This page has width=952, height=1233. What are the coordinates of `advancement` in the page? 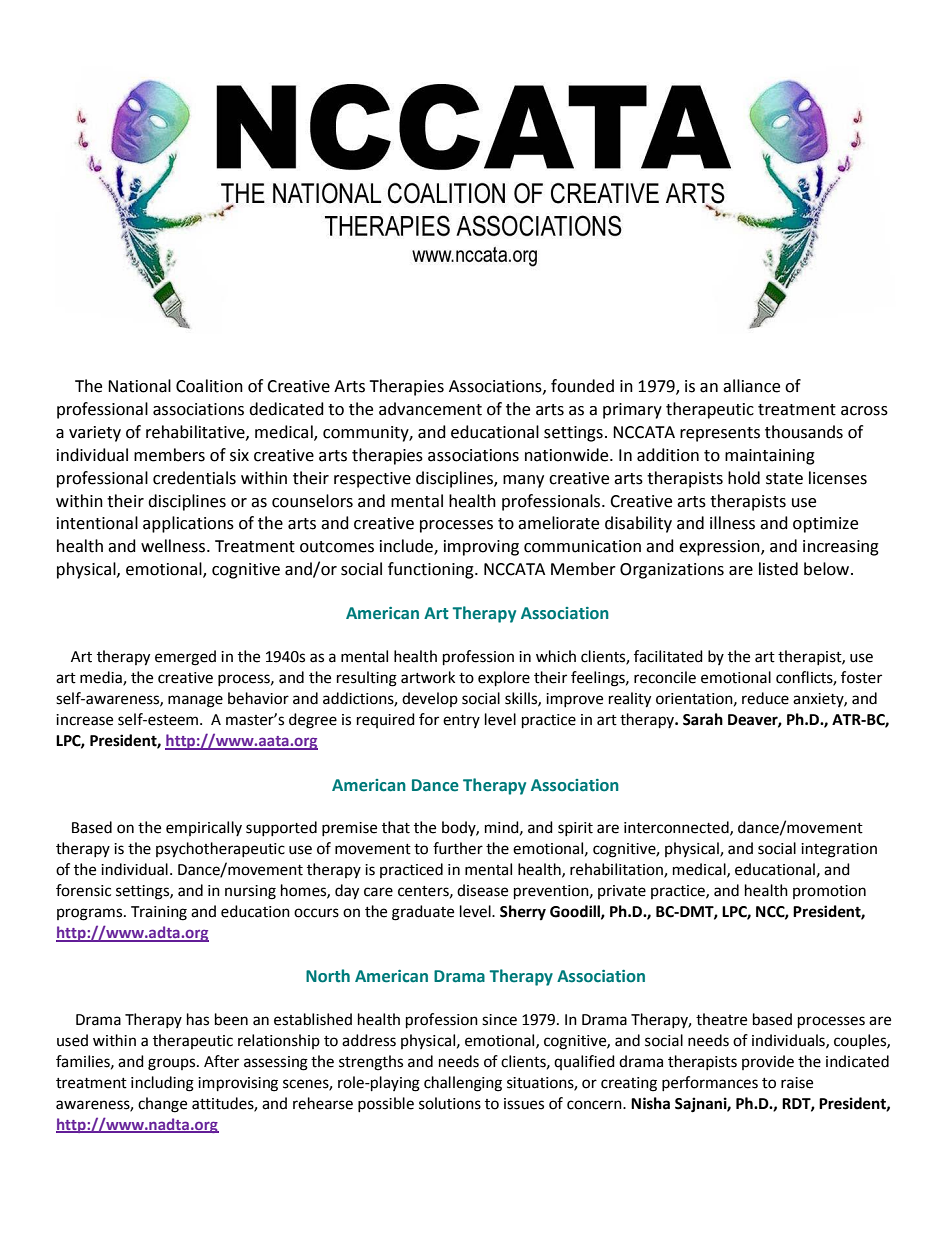 It's located at (430, 409).
